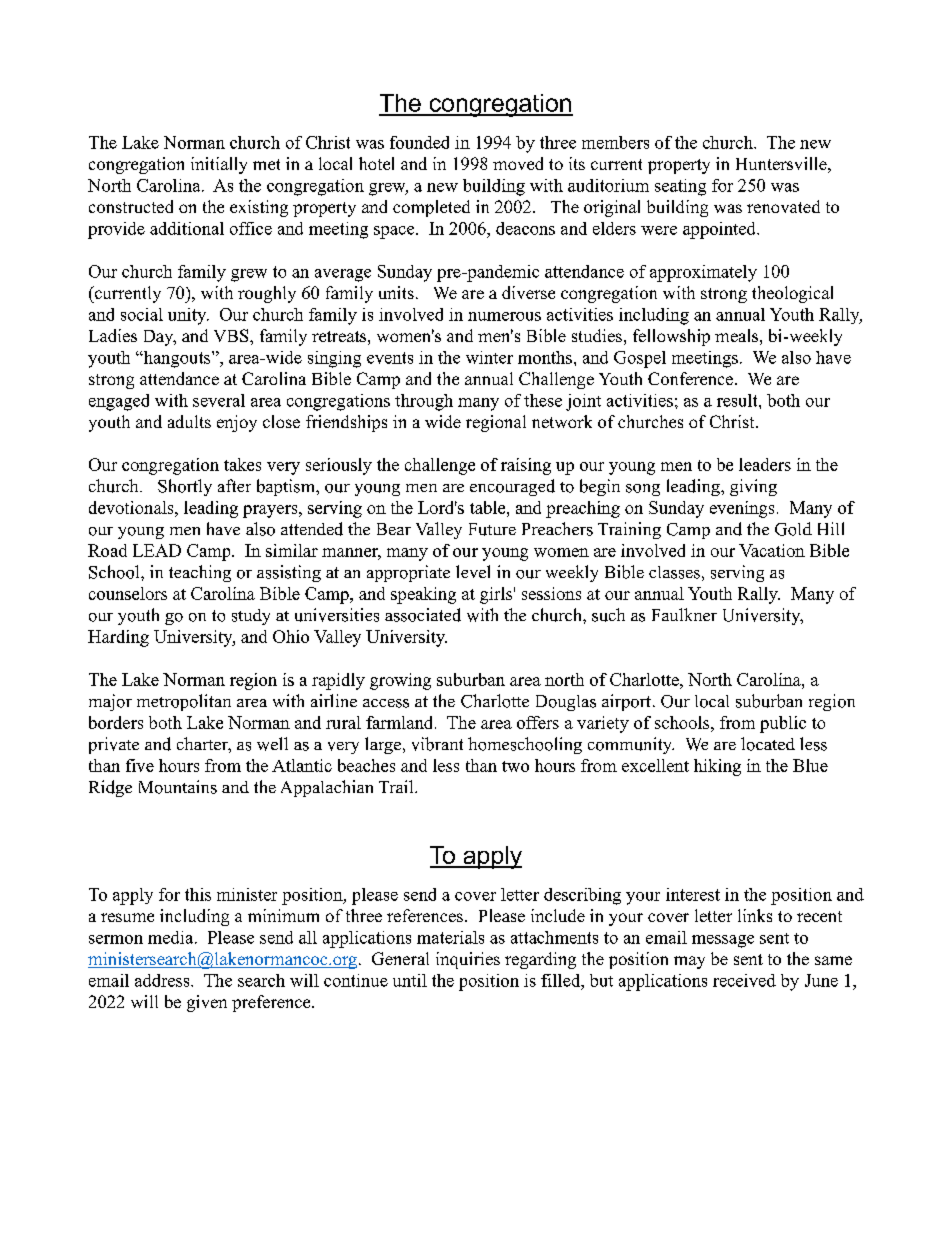 This screenshot has width=952, height=1233. Describe the element at coordinates (178, 787) in the screenshot. I see `Mountains` at that location.
